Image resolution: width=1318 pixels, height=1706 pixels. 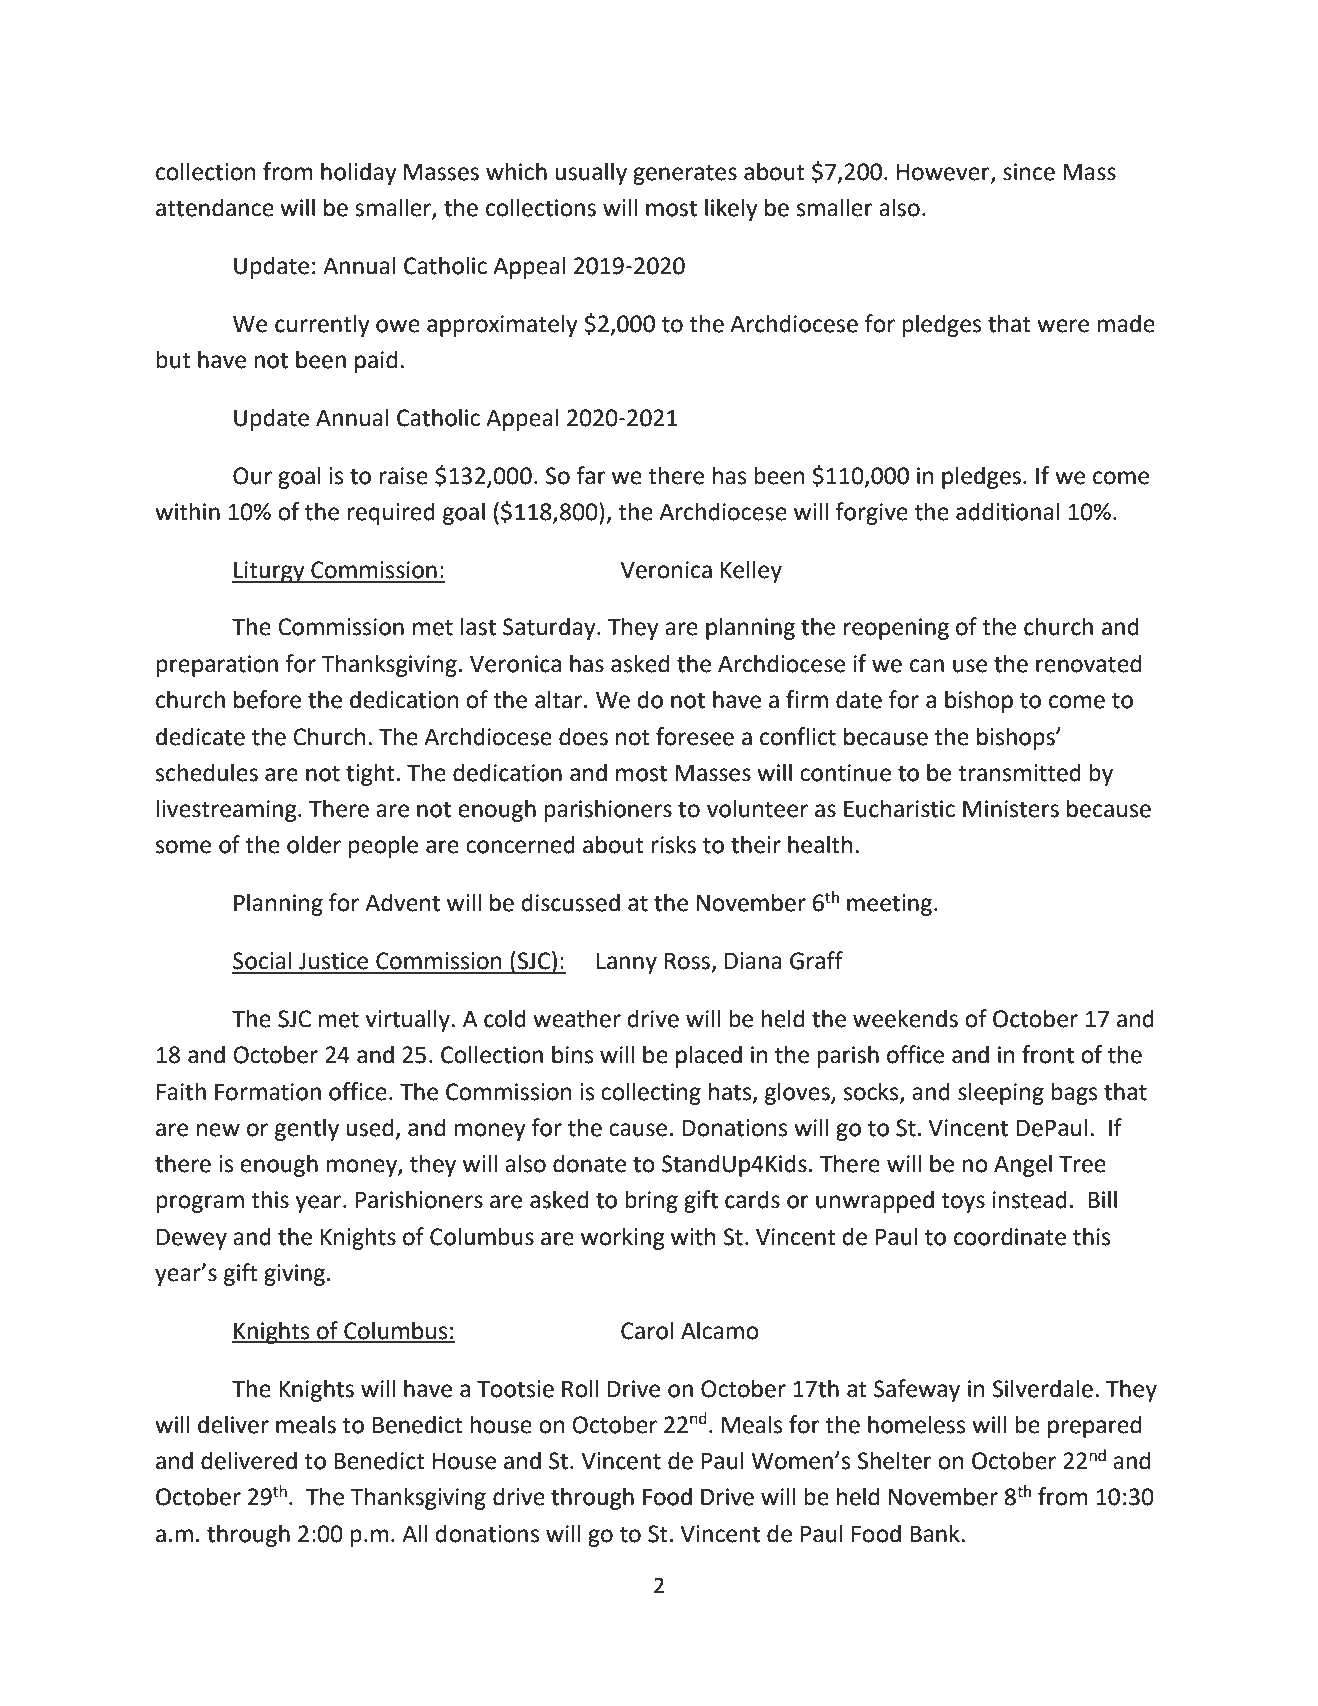 What do you see at coordinates (1029, 172) in the screenshot?
I see `since` at bounding box center [1029, 172].
